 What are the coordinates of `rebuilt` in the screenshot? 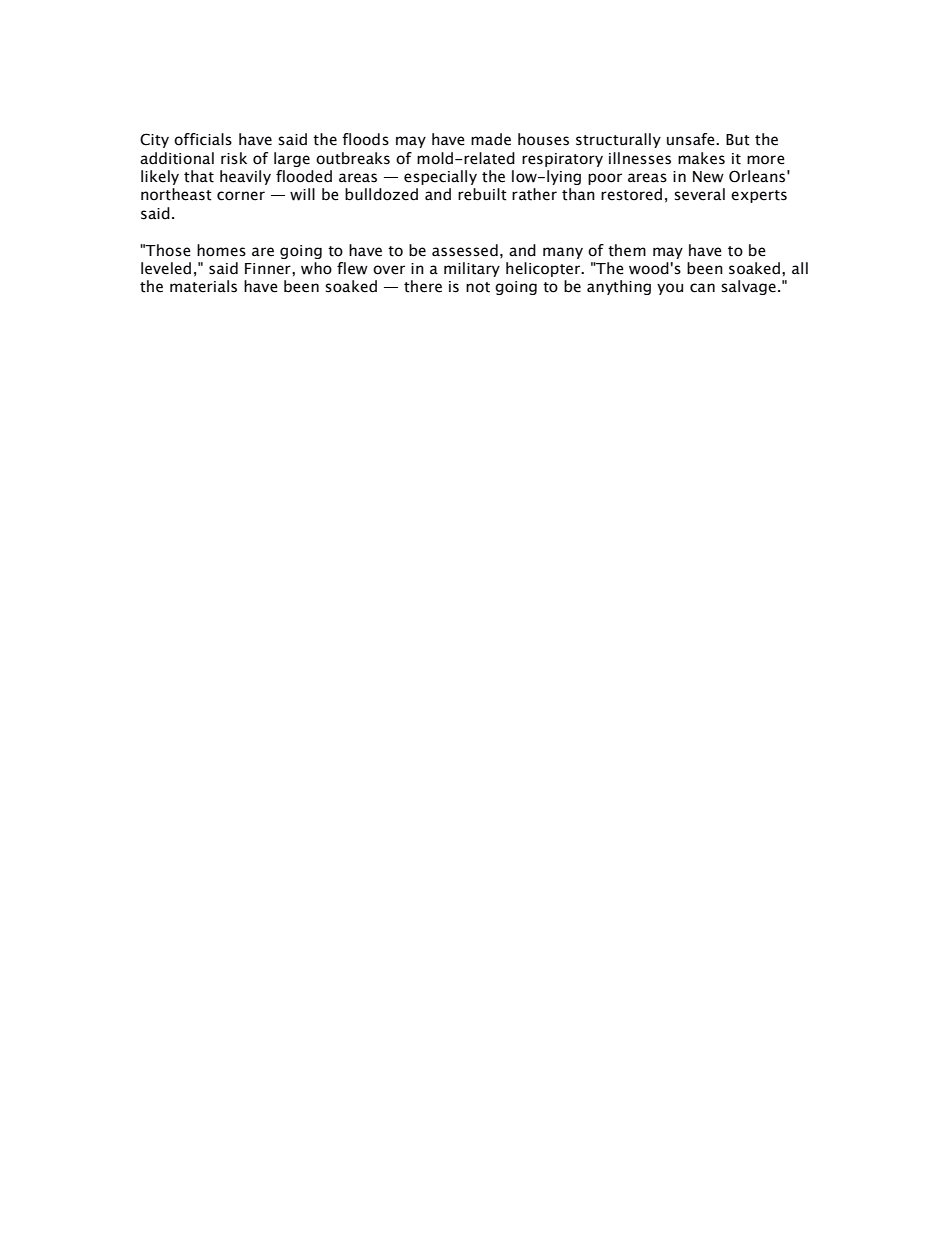 It's located at (482, 194).
